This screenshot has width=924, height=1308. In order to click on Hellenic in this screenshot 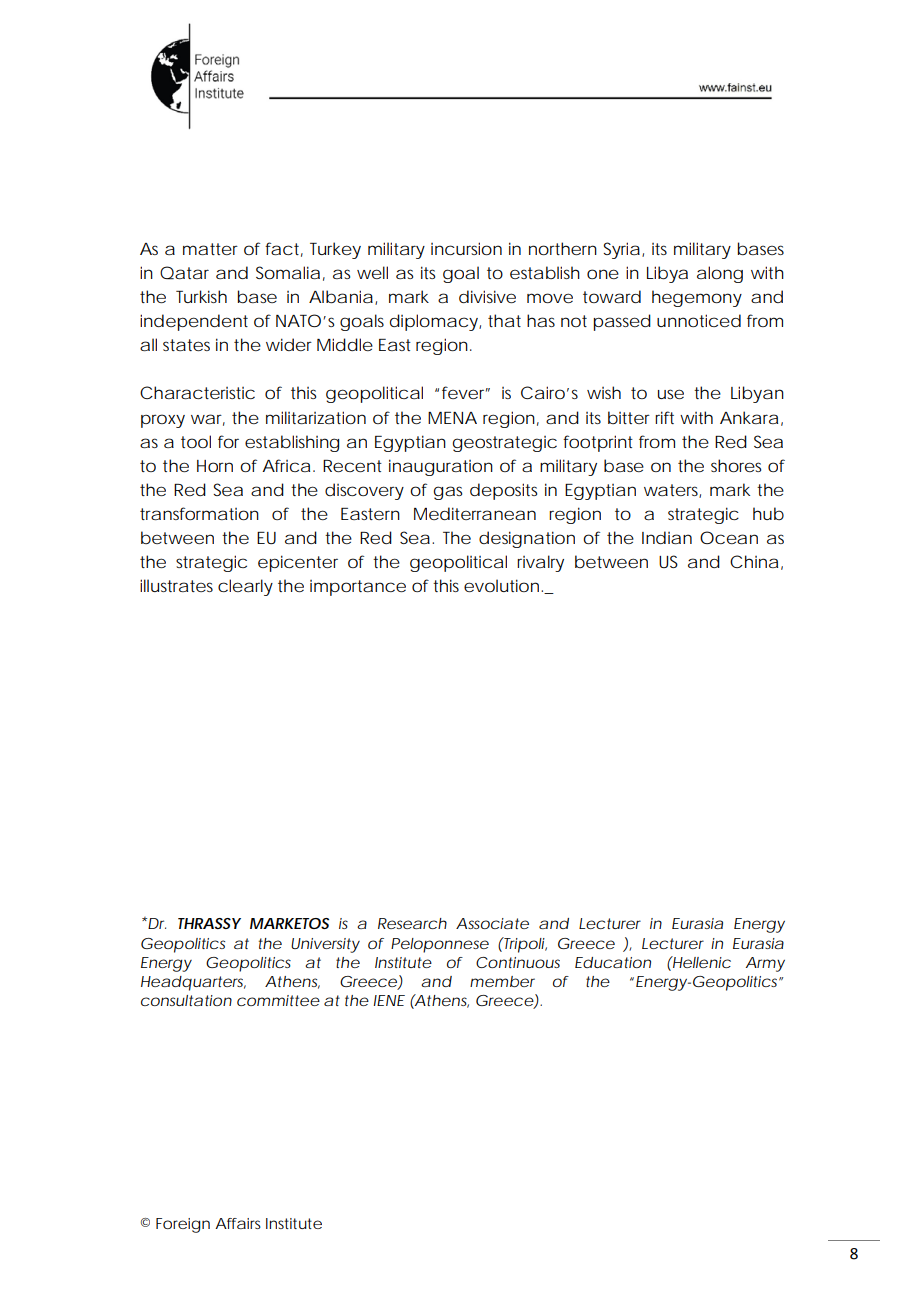, I will do `click(701, 962)`.
